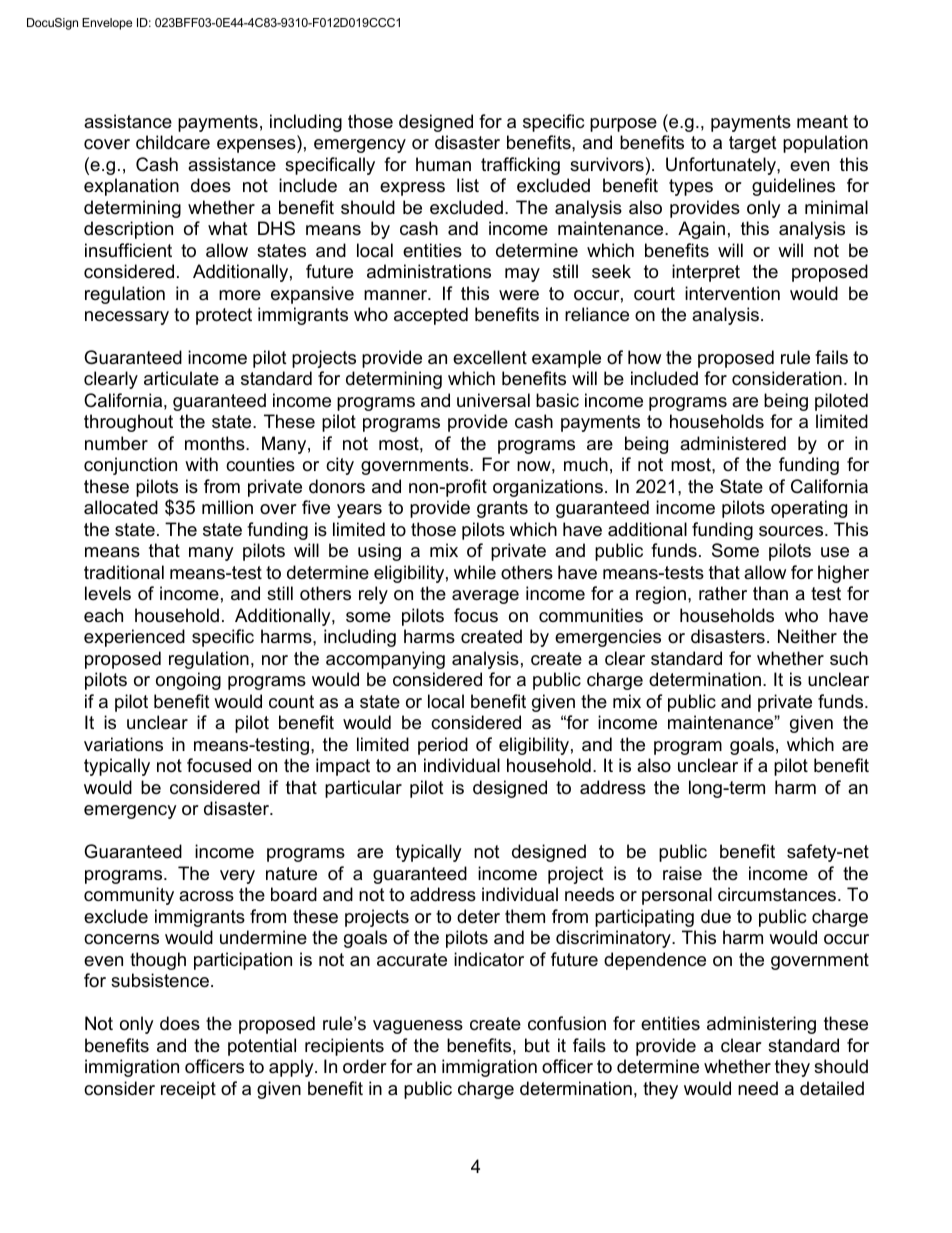 The width and height of the document is (952, 1233). Describe the element at coordinates (443, 746) in the document. I see `period` at that location.
